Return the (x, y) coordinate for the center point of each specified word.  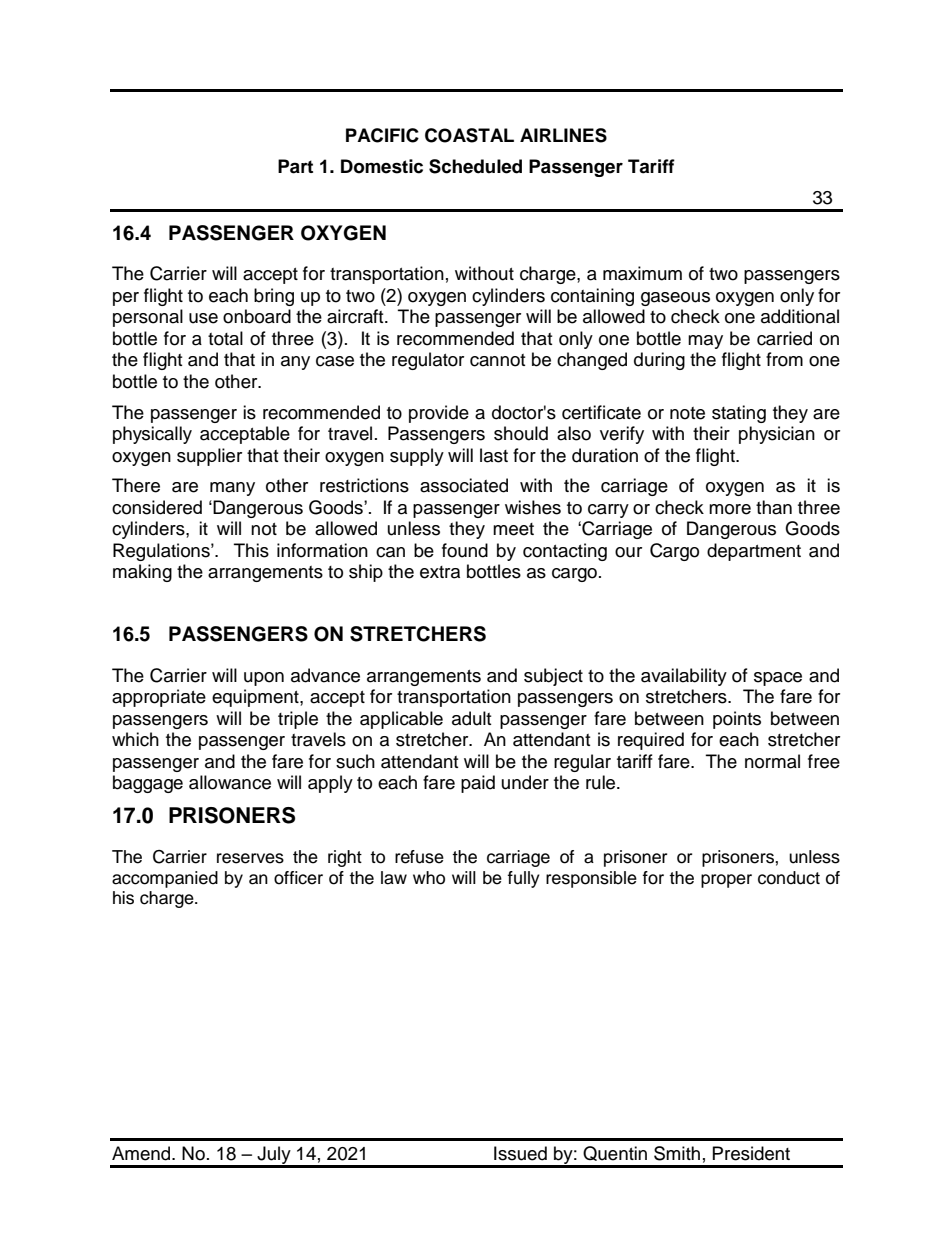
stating (739, 414)
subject (553, 677)
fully (524, 879)
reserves (250, 858)
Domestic (382, 166)
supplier (209, 457)
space (778, 679)
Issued (520, 1153)
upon (264, 679)
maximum (642, 273)
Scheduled (475, 166)
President (751, 1153)
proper (726, 881)
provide (439, 414)
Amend (142, 1153)
